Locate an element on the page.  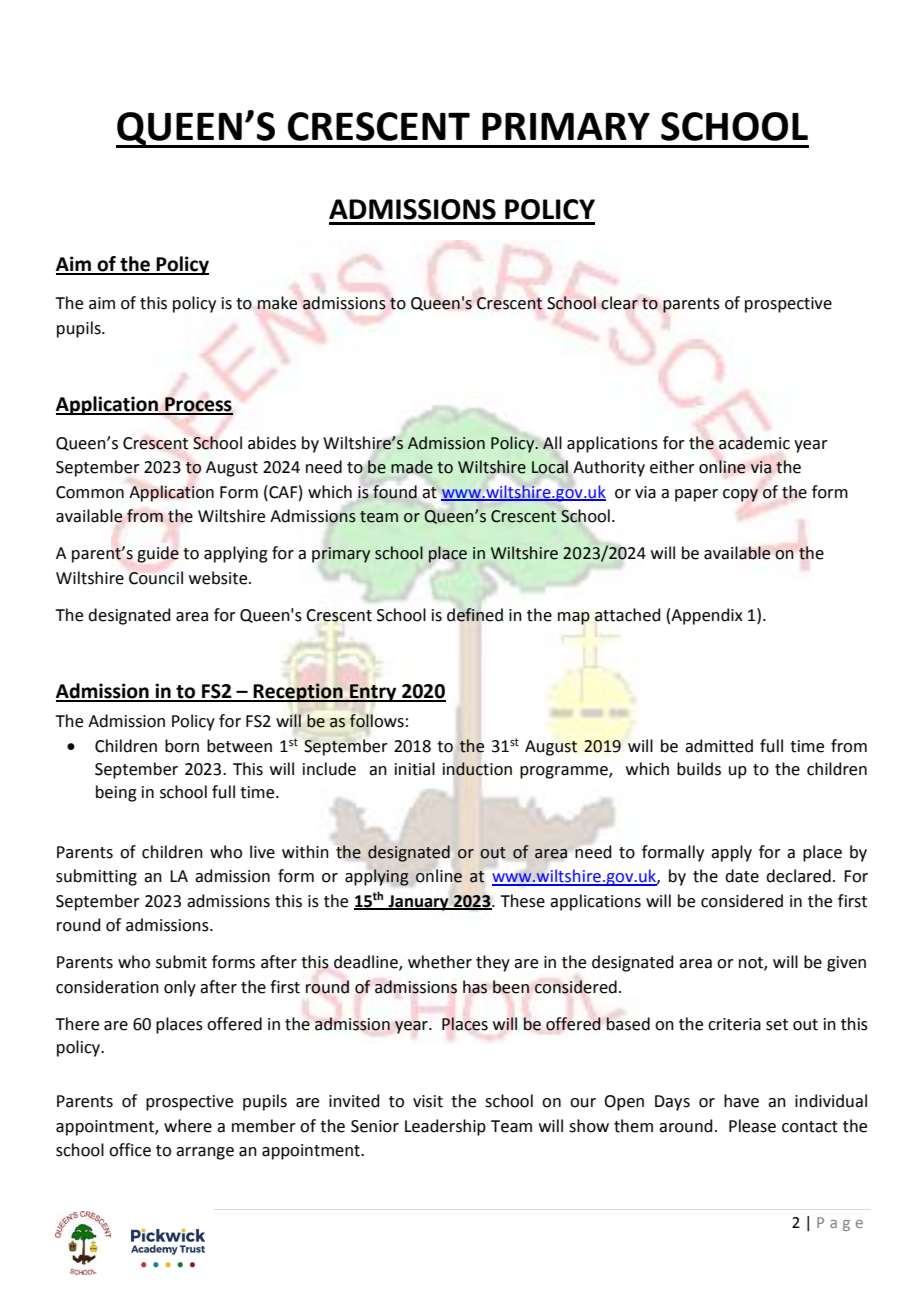
clear is located at coordinates (619, 303).
